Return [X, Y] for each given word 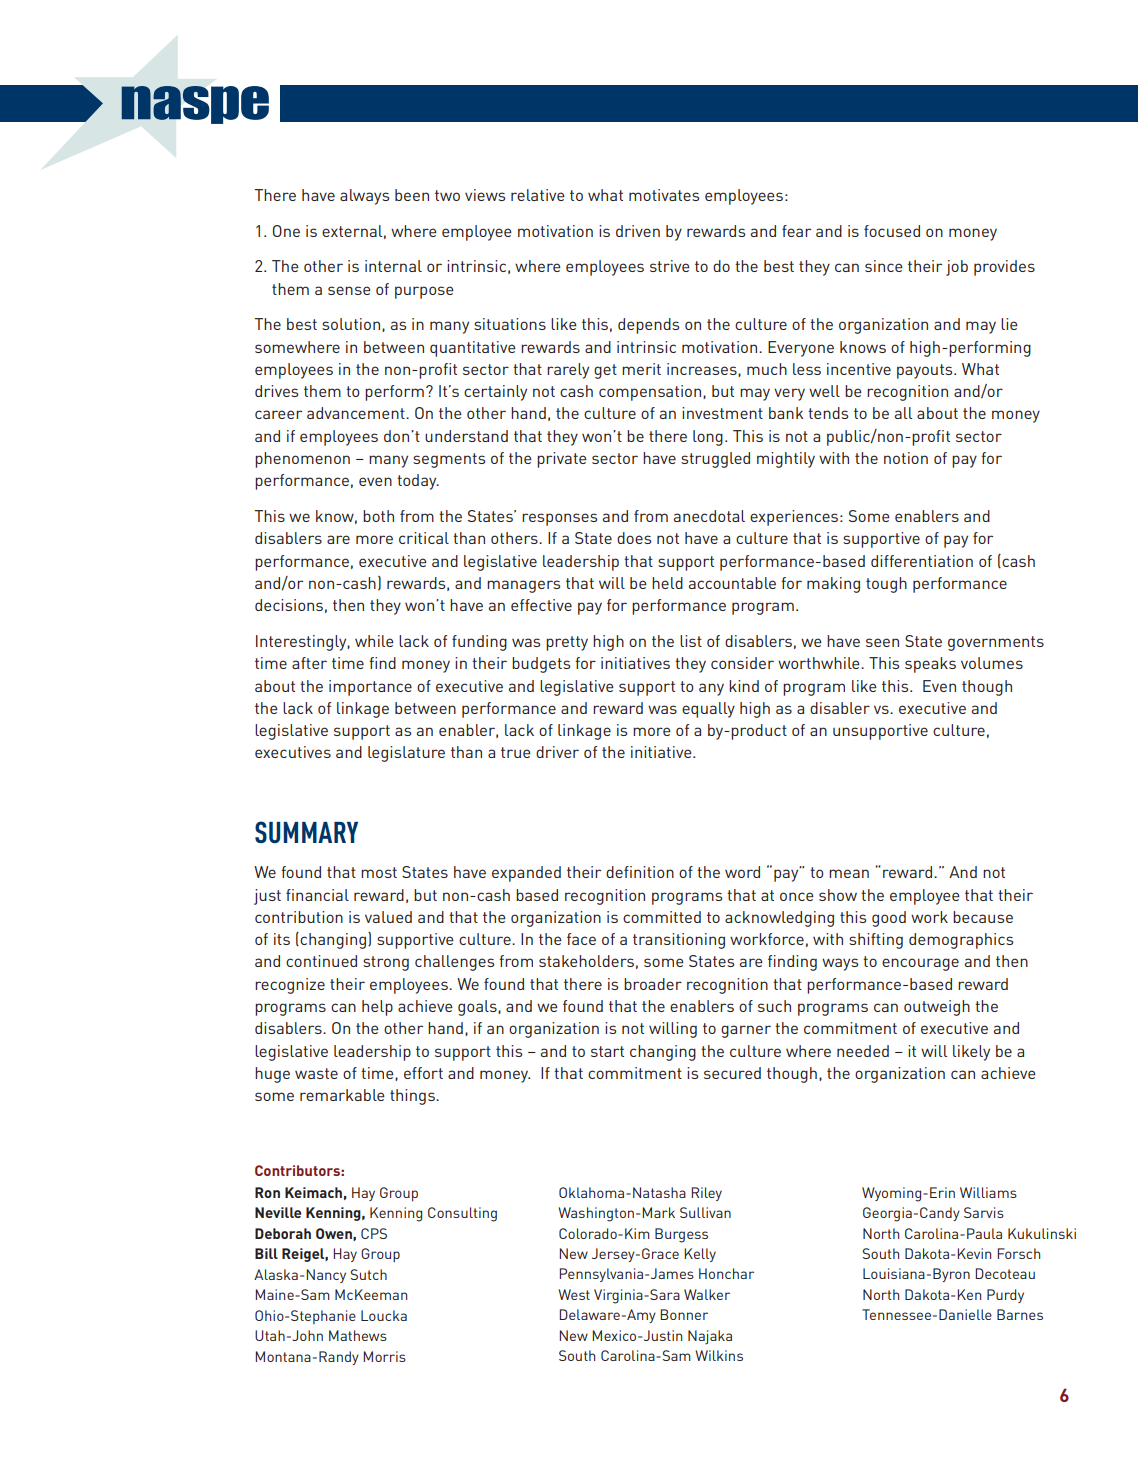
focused [892, 231]
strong [386, 963]
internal [393, 266]
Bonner [684, 1314]
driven [638, 231]
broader [653, 984]
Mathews [358, 1335]
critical [424, 538]
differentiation [922, 561]
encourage [920, 964]
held [667, 583]
